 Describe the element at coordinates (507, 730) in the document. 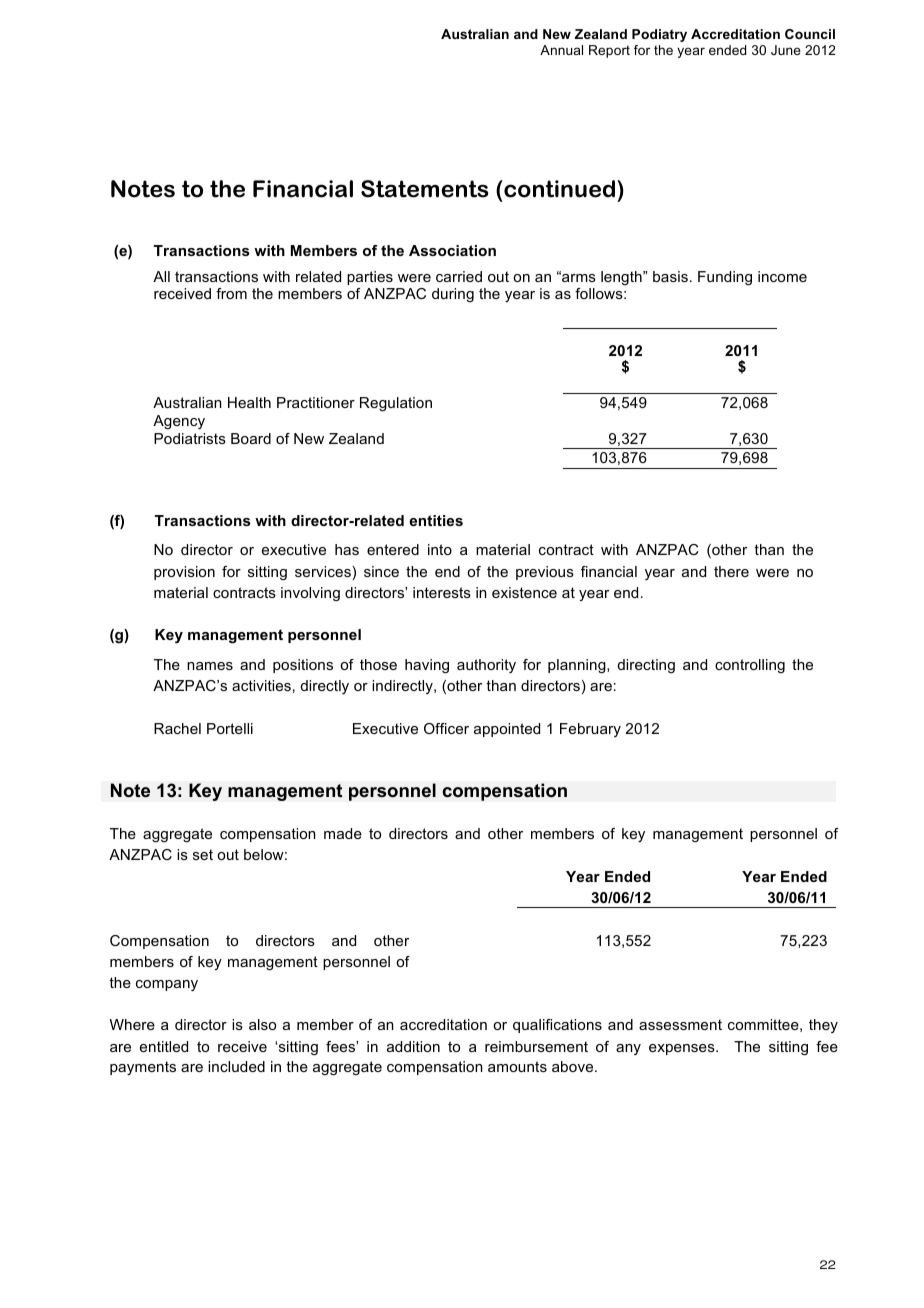

I see `appointed` at that location.
